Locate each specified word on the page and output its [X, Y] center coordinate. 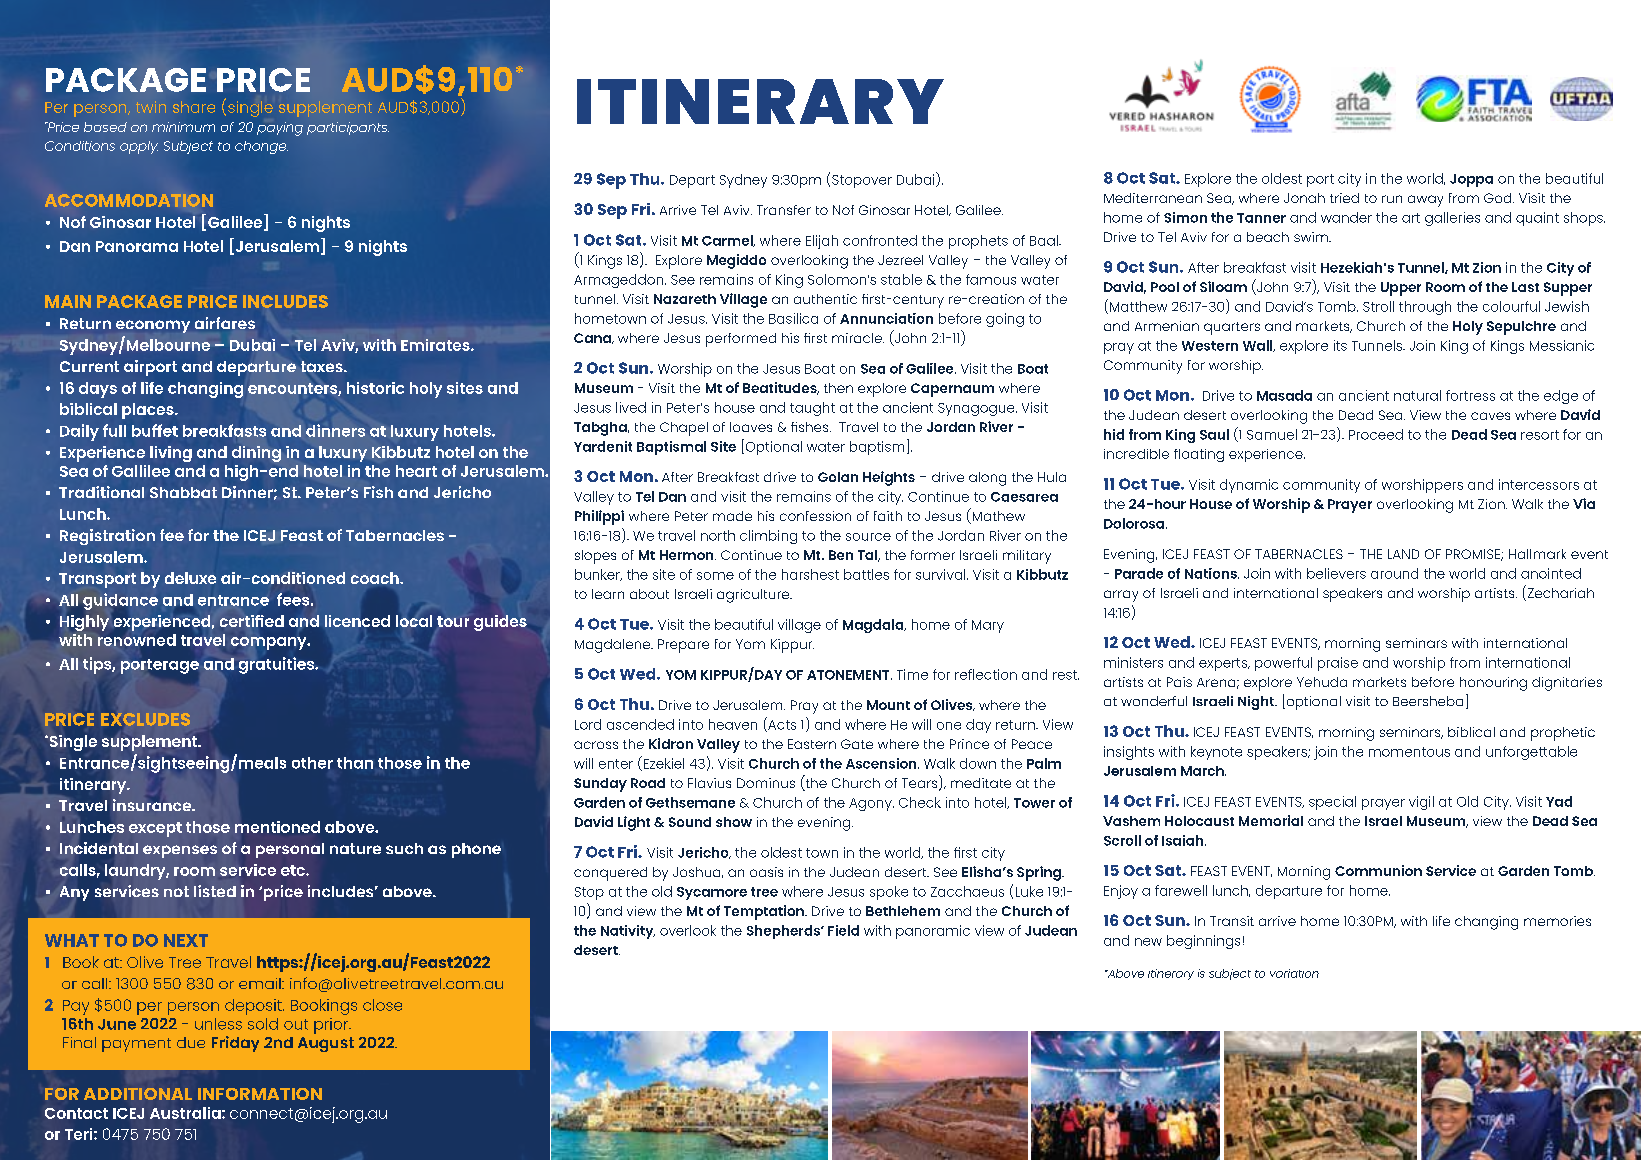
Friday [235, 1044]
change [261, 147]
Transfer [784, 210]
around [1394, 573]
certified [252, 621]
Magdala [874, 626]
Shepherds [784, 932]
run [1392, 199]
